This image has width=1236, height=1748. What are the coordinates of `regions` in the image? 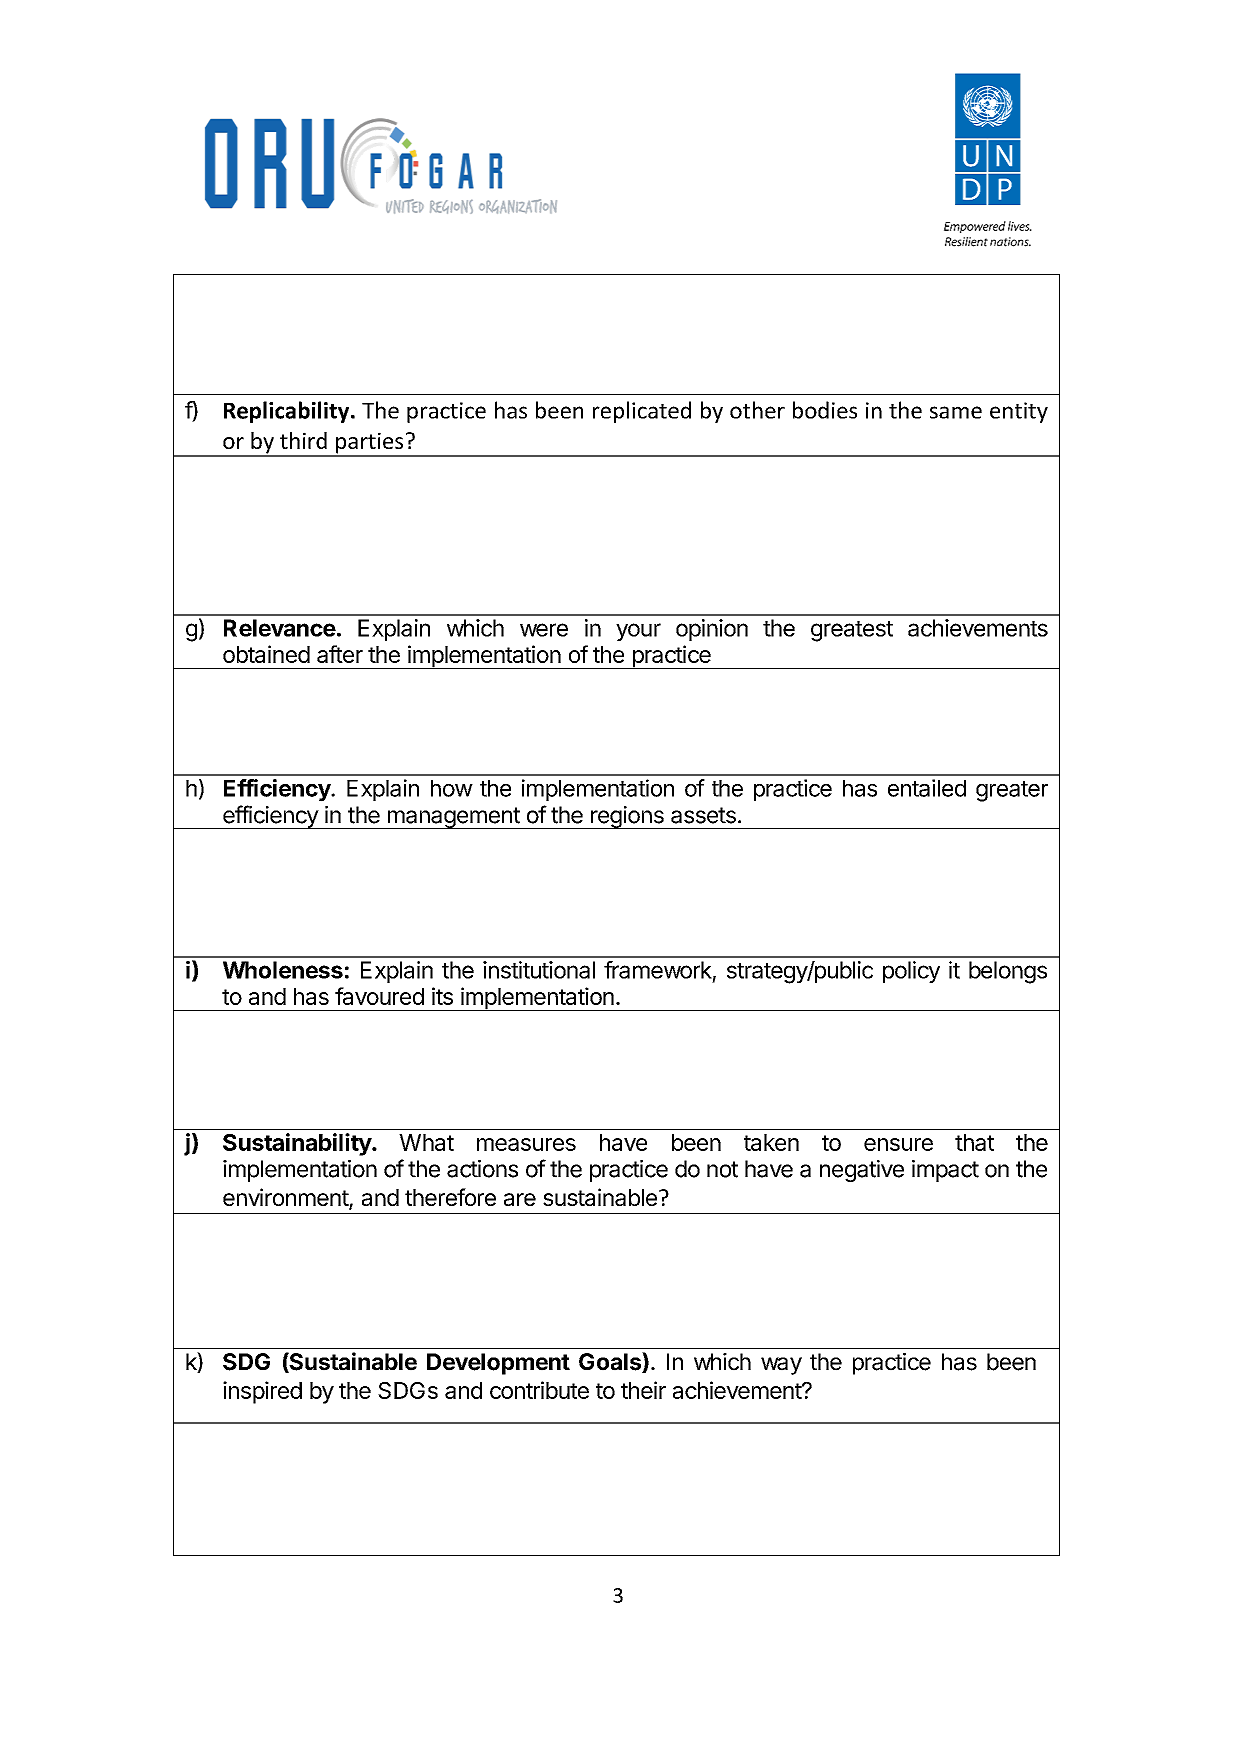 It's located at (627, 817).
